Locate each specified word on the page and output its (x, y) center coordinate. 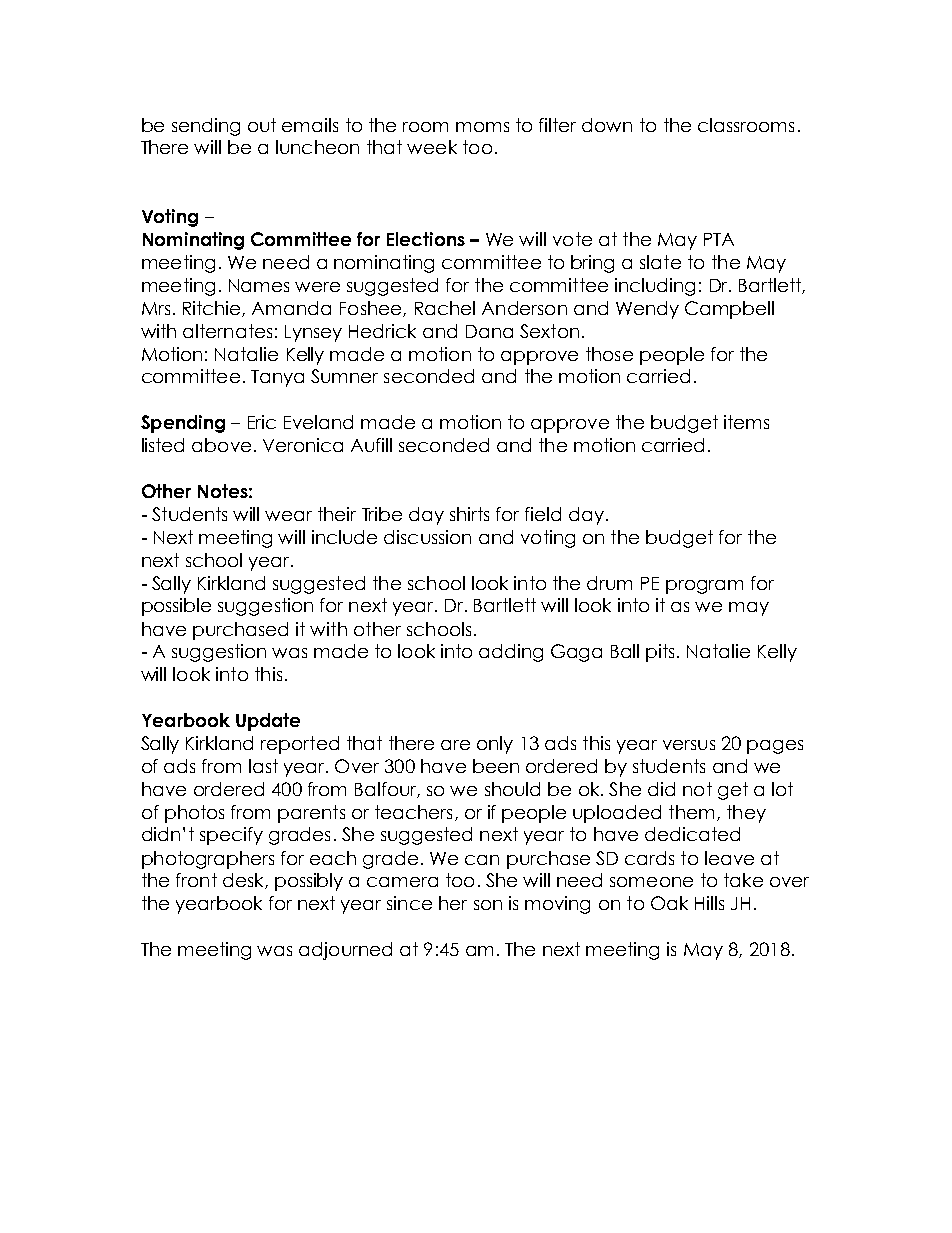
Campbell (729, 310)
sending (206, 127)
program (704, 587)
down (607, 125)
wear (288, 516)
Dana (489, 331)
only (495, 745)
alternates (227, 331)
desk (244, 881)
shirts (469, 514)
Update (268, 722)
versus (689, 745)
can (482, 860)
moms (482, 127)
